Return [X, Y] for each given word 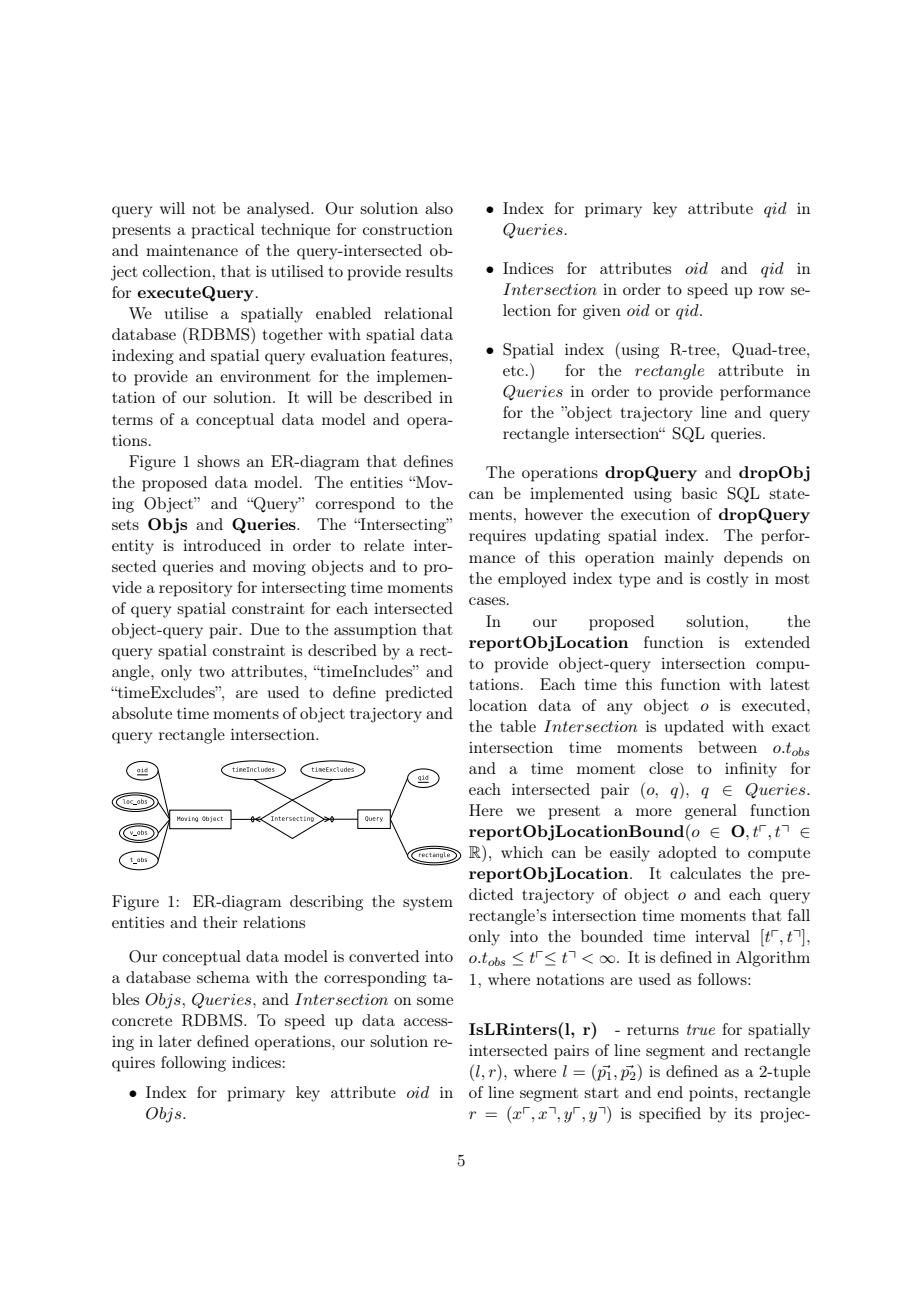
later [175, 1041]
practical [223, 231]
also [439, 208]
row [771, 291]
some [435, 1001]
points [712, 1094]
